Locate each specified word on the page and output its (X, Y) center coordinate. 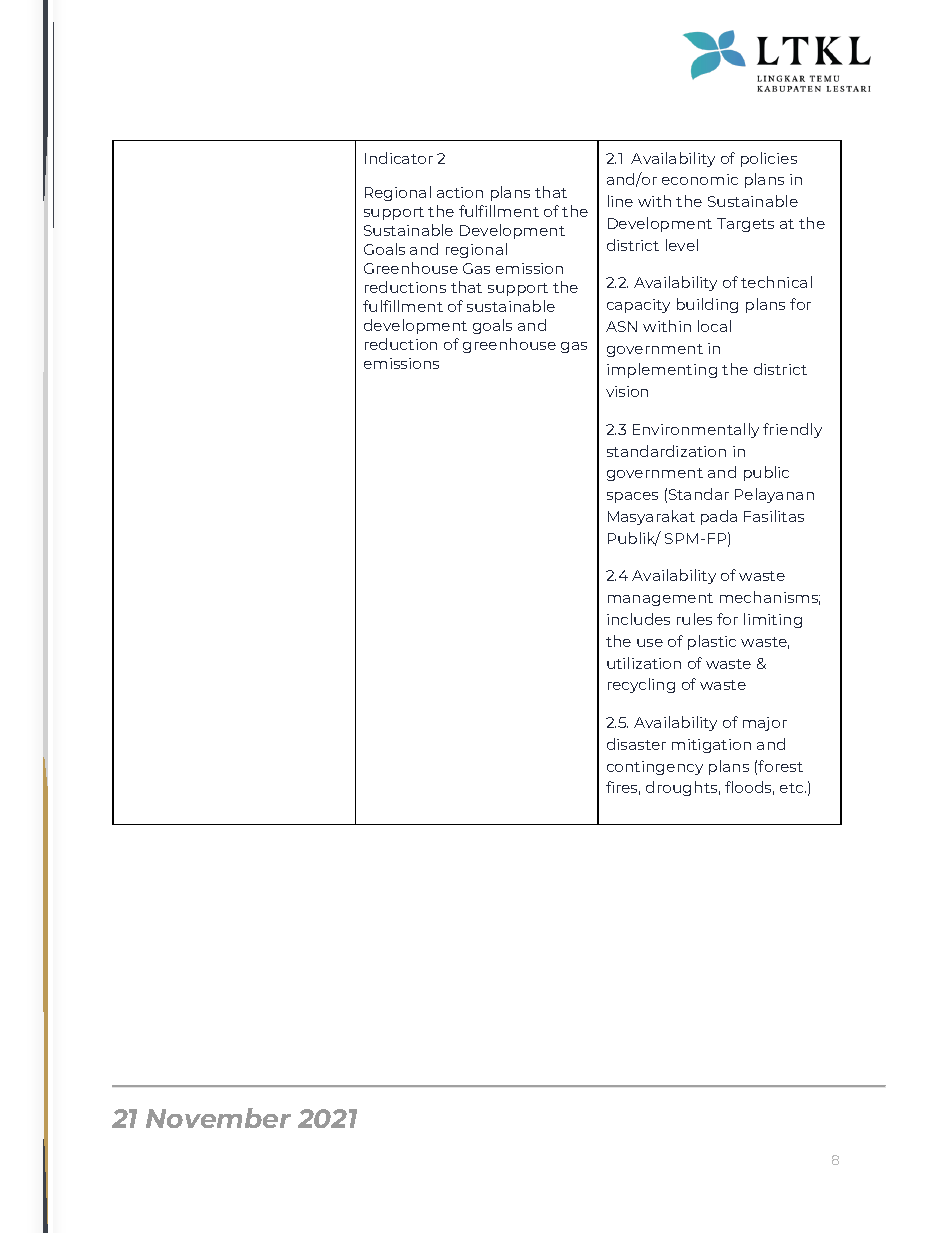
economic (700, 179)
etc (793, 788)
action (460, 192)
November (218, 1118)
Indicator (399, 158)
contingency (655, 768)
